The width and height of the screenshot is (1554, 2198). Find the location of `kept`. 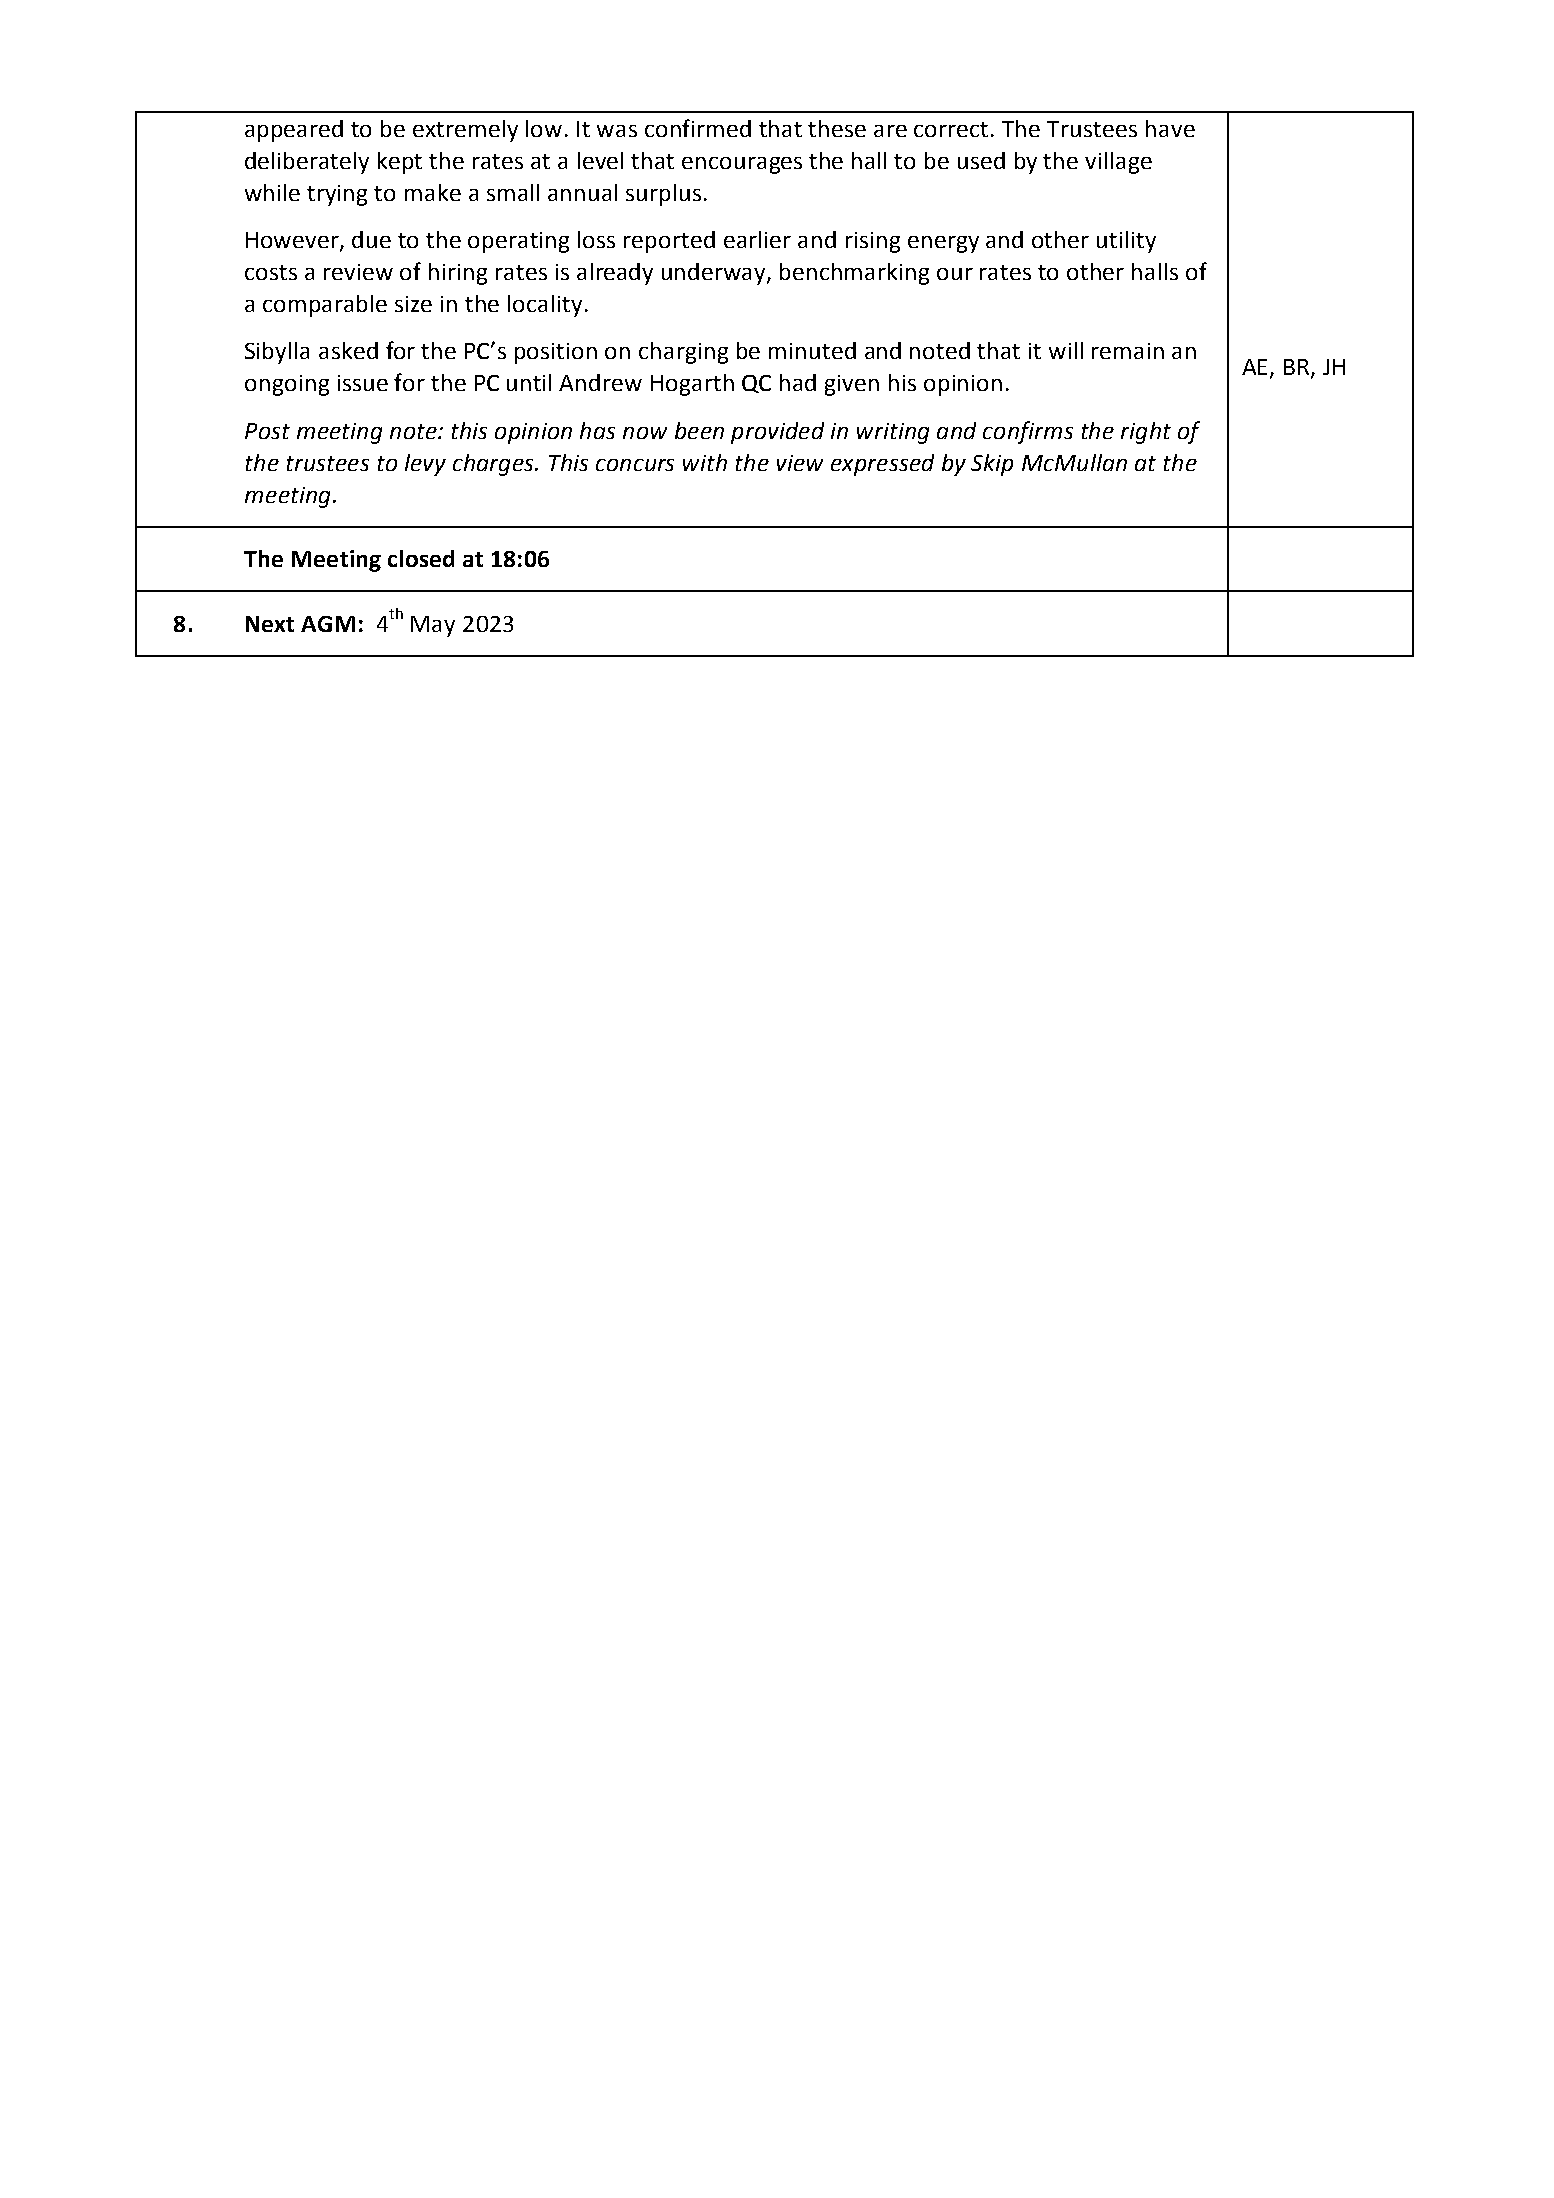

kept is located at coordinates (400, 163).
